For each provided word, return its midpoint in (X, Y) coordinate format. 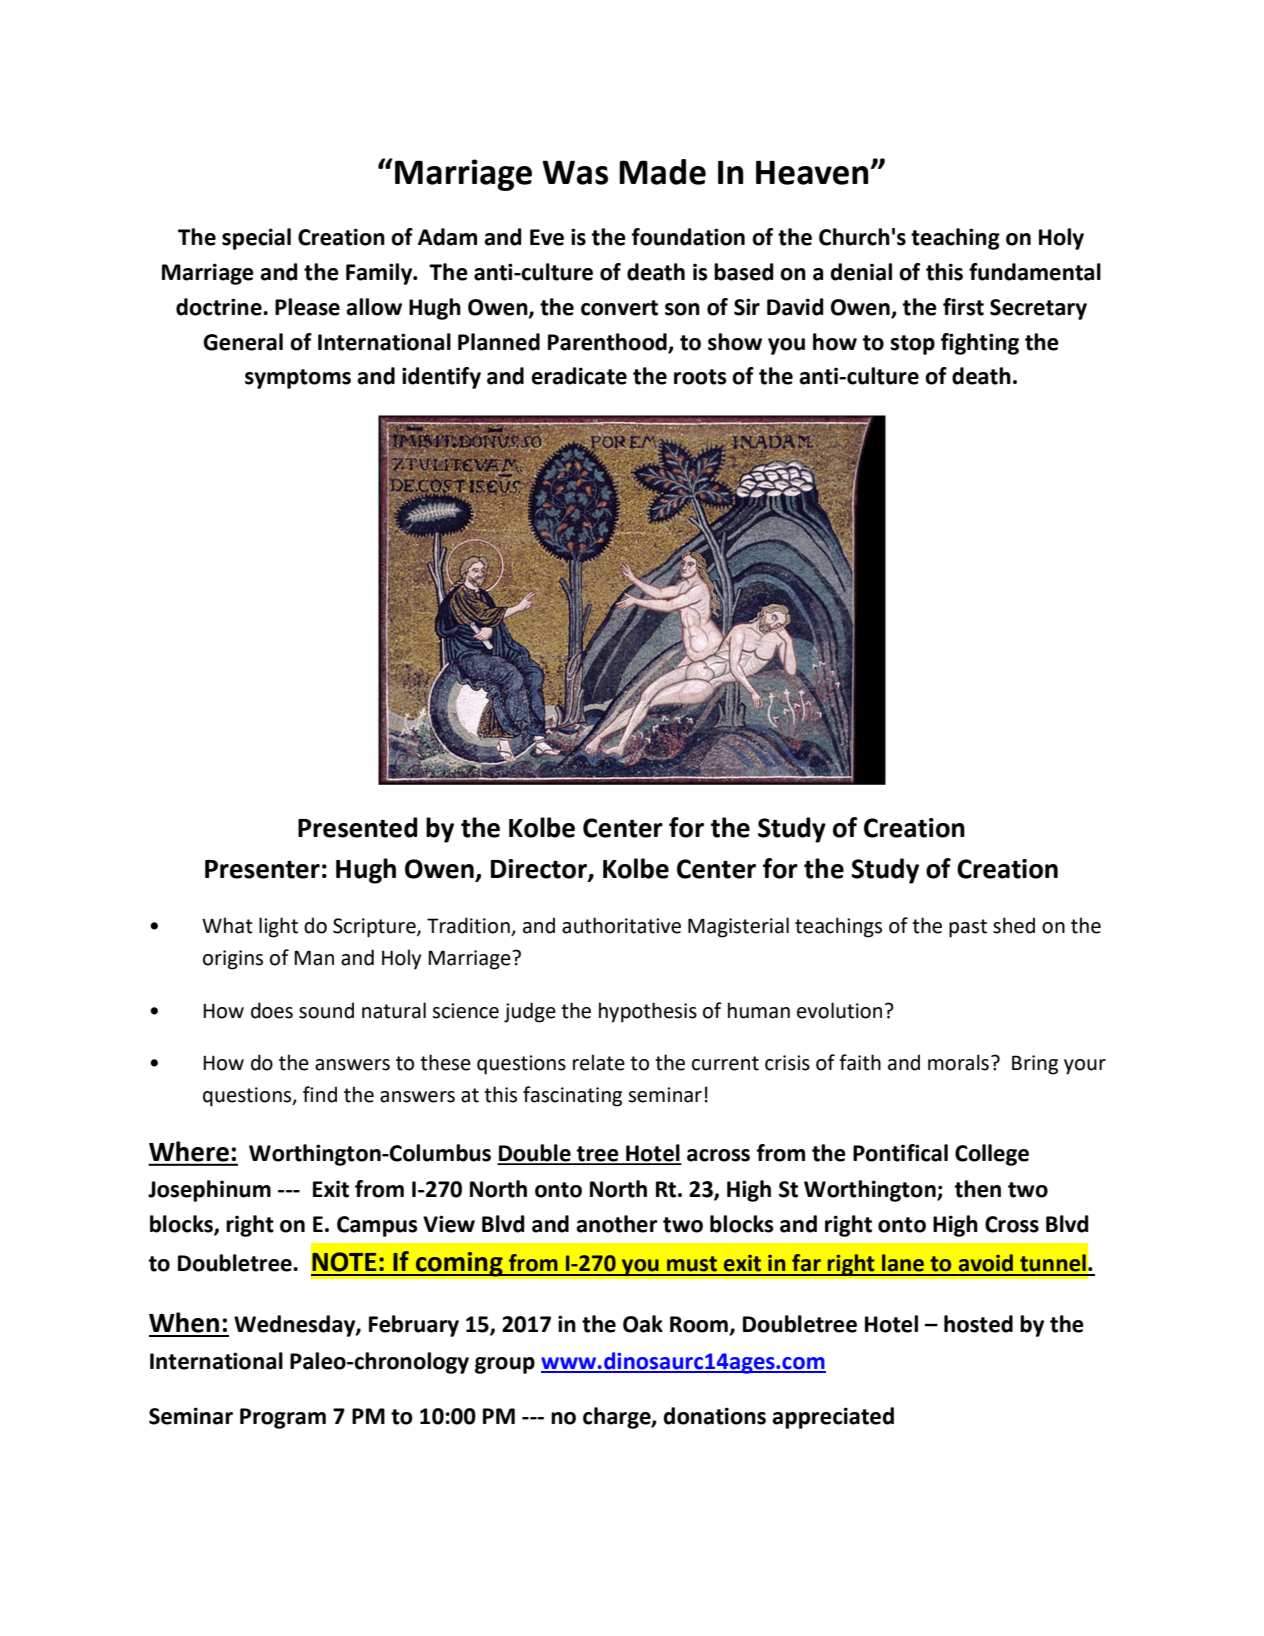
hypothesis (648, 1012)
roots (700, 377)
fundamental (1035, 272)
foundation (688, 237)
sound (326, 1010)
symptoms (298, 379)
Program (283, 1418)
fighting (980, 344)
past (968, 928)
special (256, 239)
